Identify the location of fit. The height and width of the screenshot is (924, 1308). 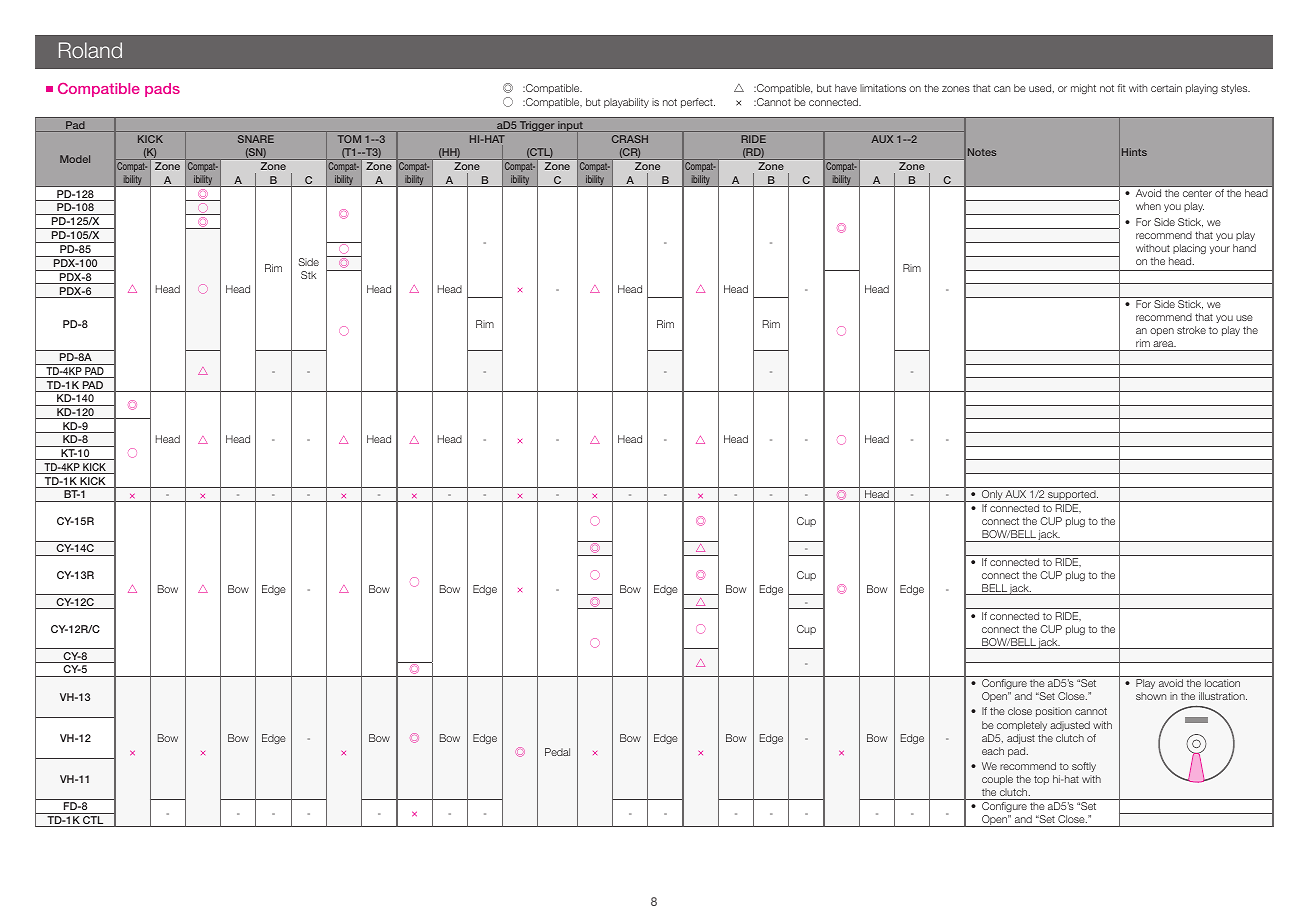
(1121, 88).
